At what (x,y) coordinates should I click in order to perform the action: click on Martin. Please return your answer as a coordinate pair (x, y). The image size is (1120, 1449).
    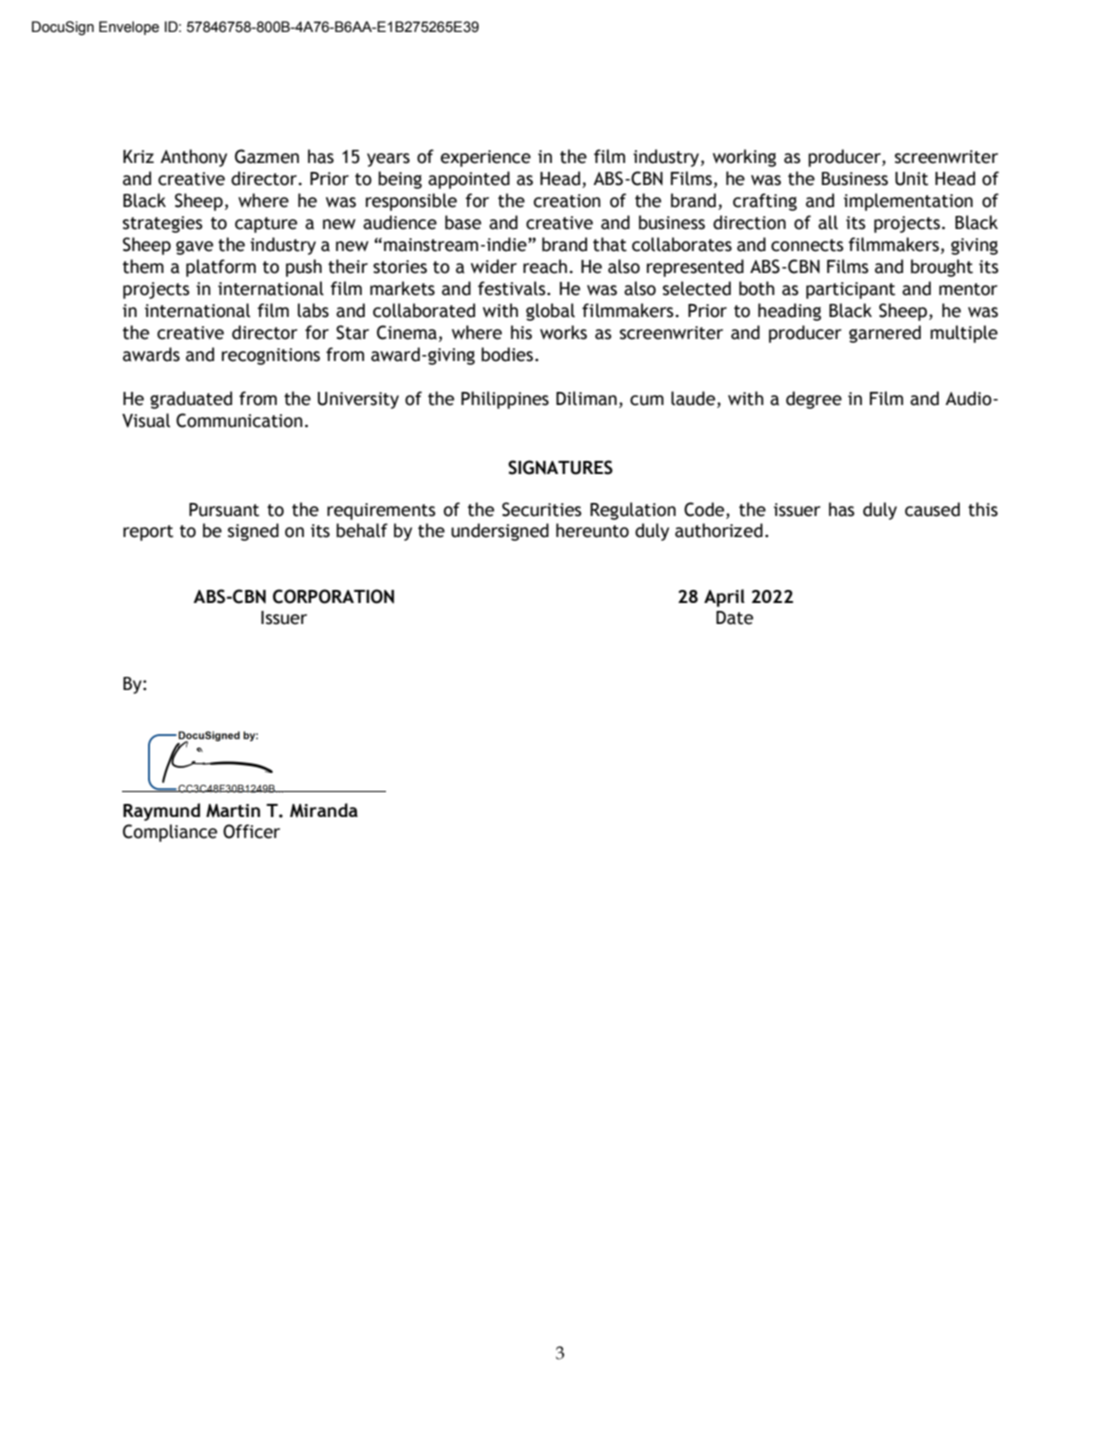
    Looking at the image, I should click on (233, 811).
